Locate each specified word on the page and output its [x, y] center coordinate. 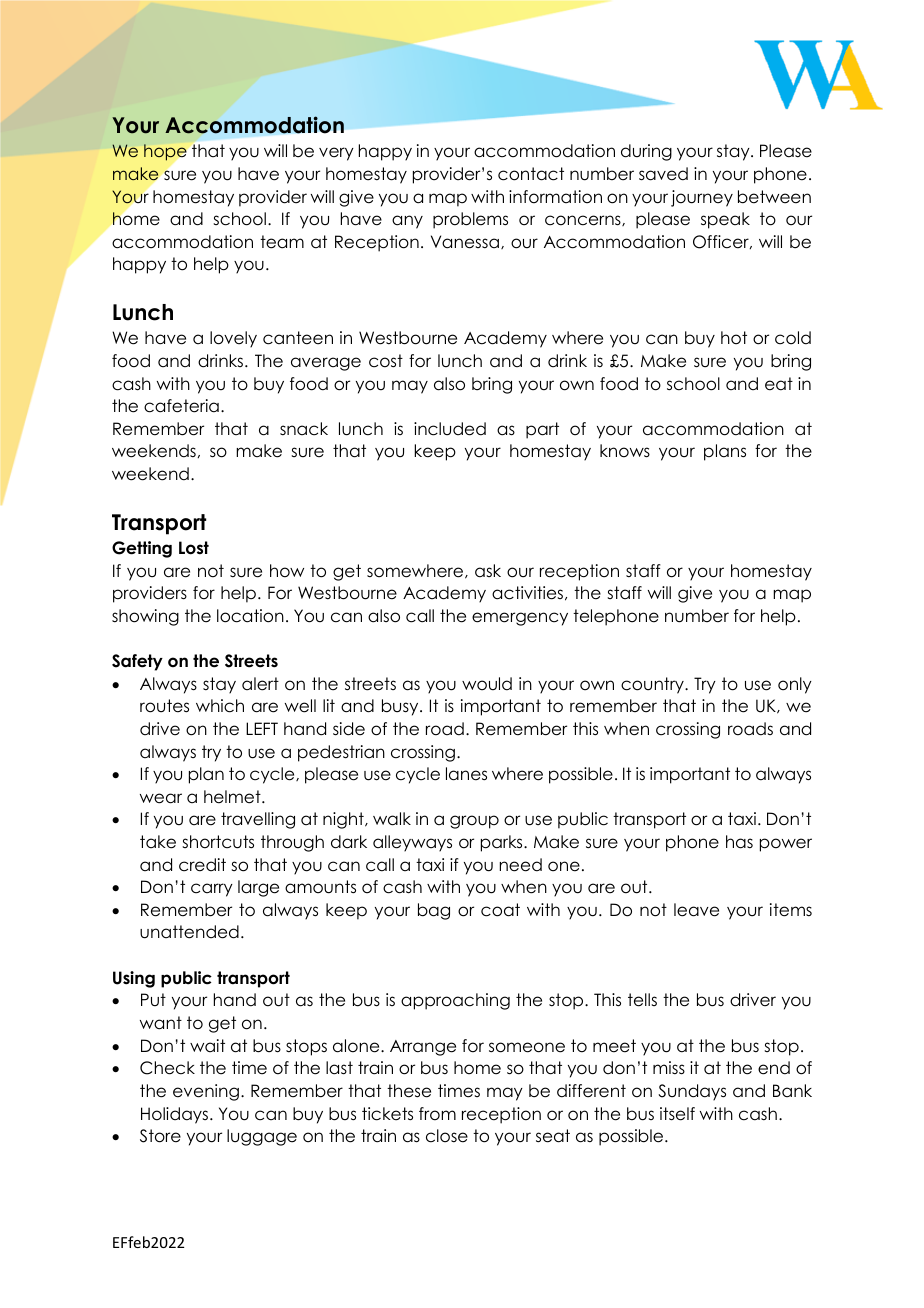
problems [470, 220]
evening [206, 1092]
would [487, 684]
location [250, 616]
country [653, 685]
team [282, 242]
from [437, 1114]
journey [702, 198]
